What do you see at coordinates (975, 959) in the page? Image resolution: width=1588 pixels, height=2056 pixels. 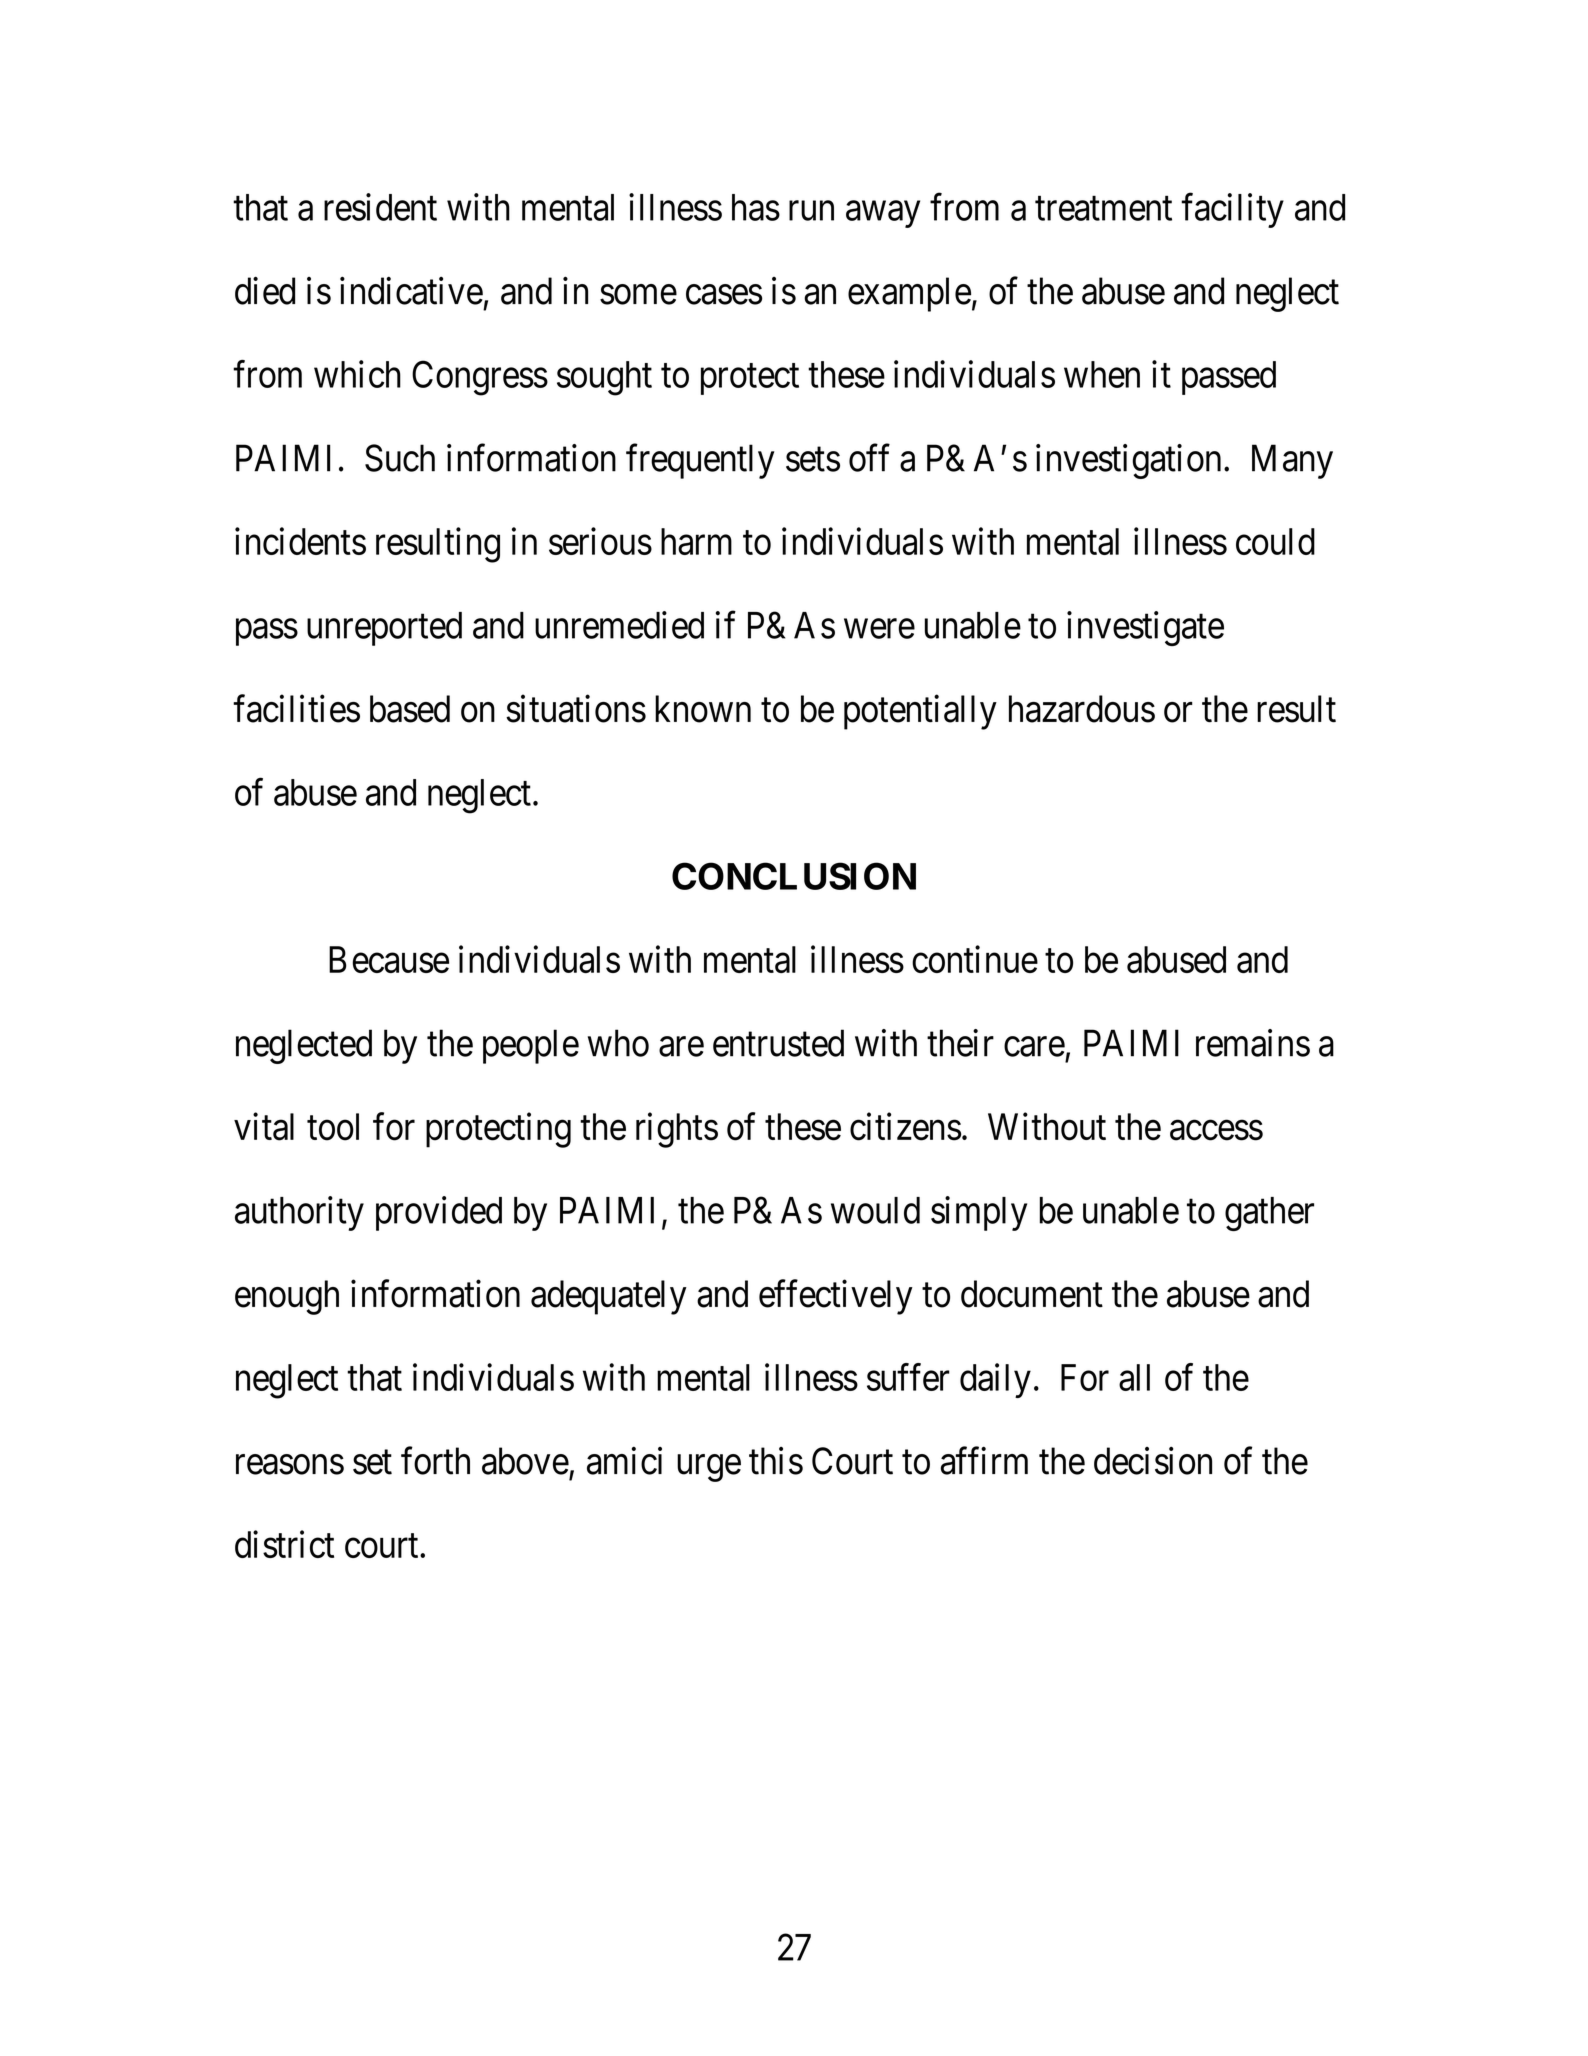 I see `continue` at bounding box center [975, 959].
